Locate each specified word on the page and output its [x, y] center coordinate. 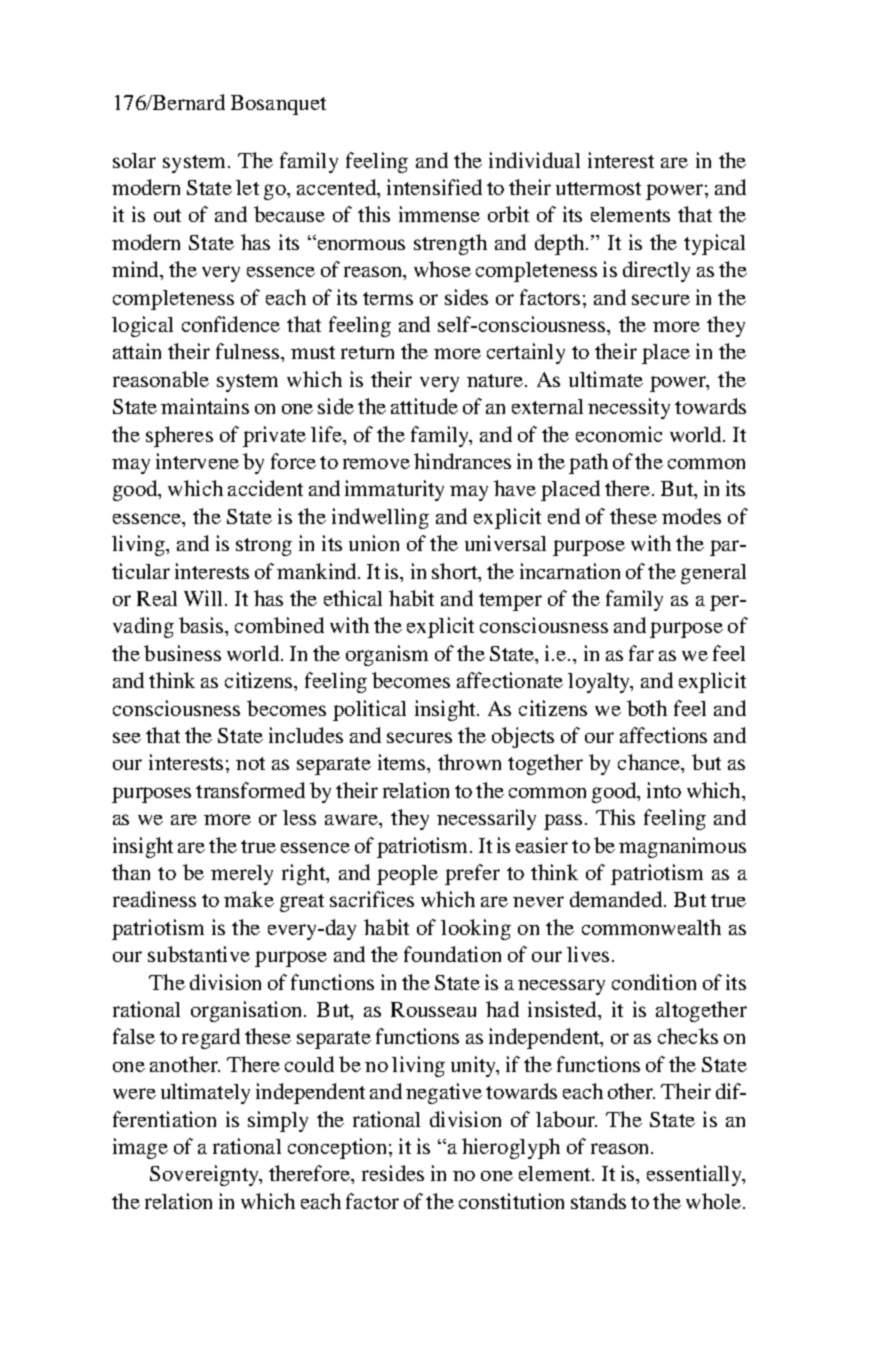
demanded [617, 899]
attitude [424, 406]
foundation [452, 954]
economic [619, 434]
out [167, 215]
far [641, 653]
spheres [179, 436]
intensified [434, 187]
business [182, 653]
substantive [199, 954]
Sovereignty [205, 1175]
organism [387, 655]
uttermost [598, 188]
